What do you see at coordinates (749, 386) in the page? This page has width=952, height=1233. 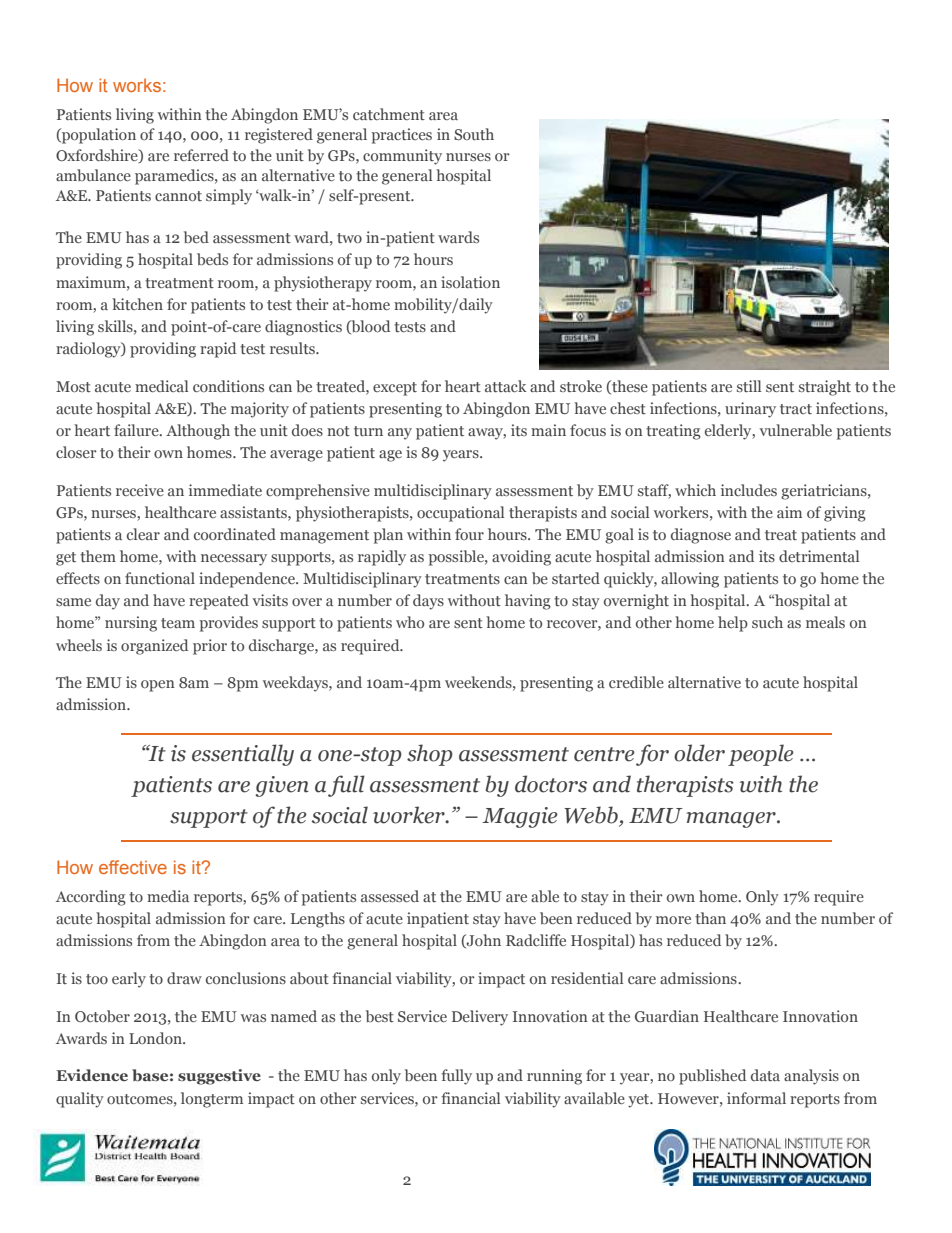 I see `still` at bounding box center [749, 386].
